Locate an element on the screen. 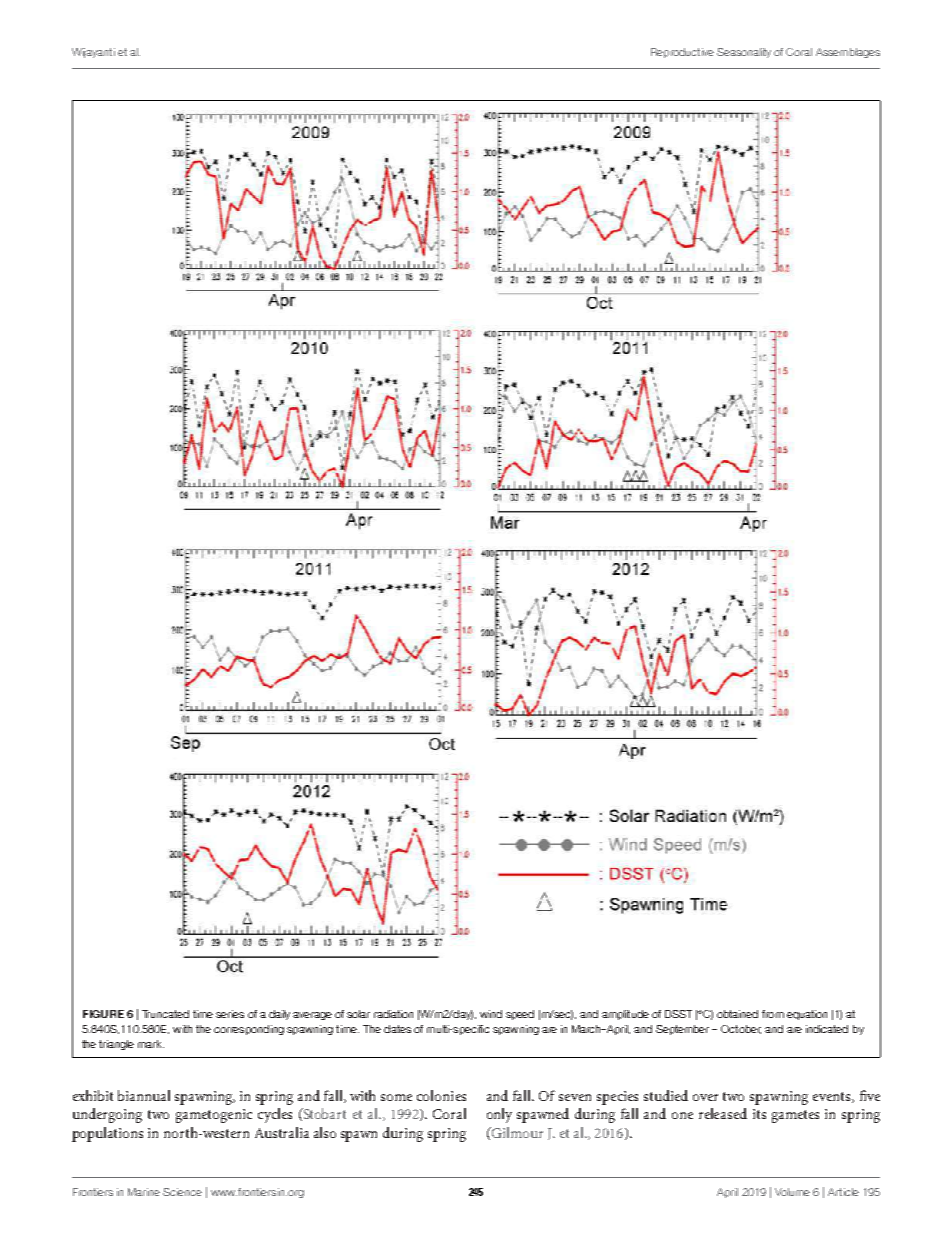 The width and height of the screenshot is (952, 1247). Gilmour is located at coordinates (516, 1133).
